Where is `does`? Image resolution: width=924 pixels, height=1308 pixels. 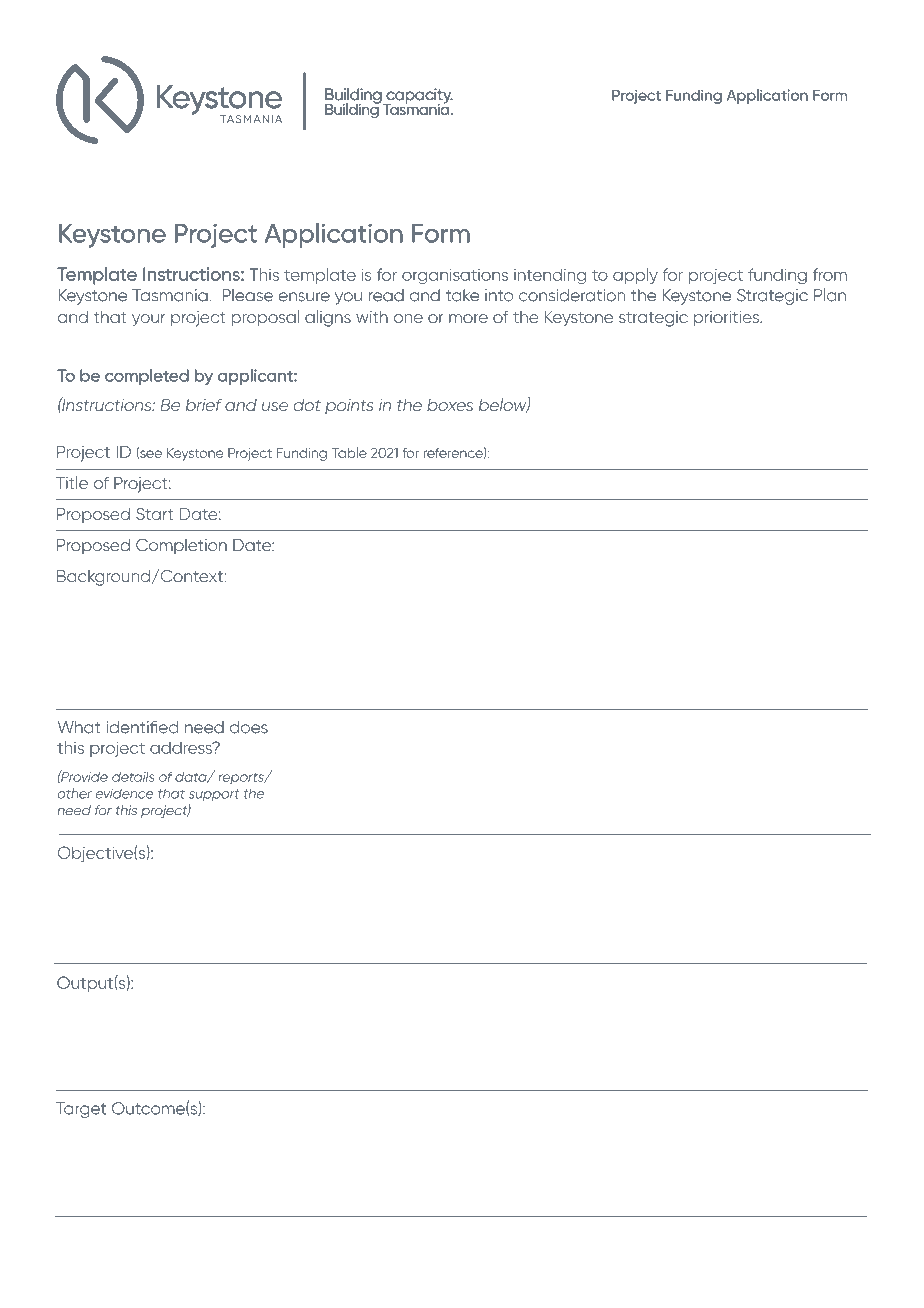
does is located at coordinates (249, 727).
